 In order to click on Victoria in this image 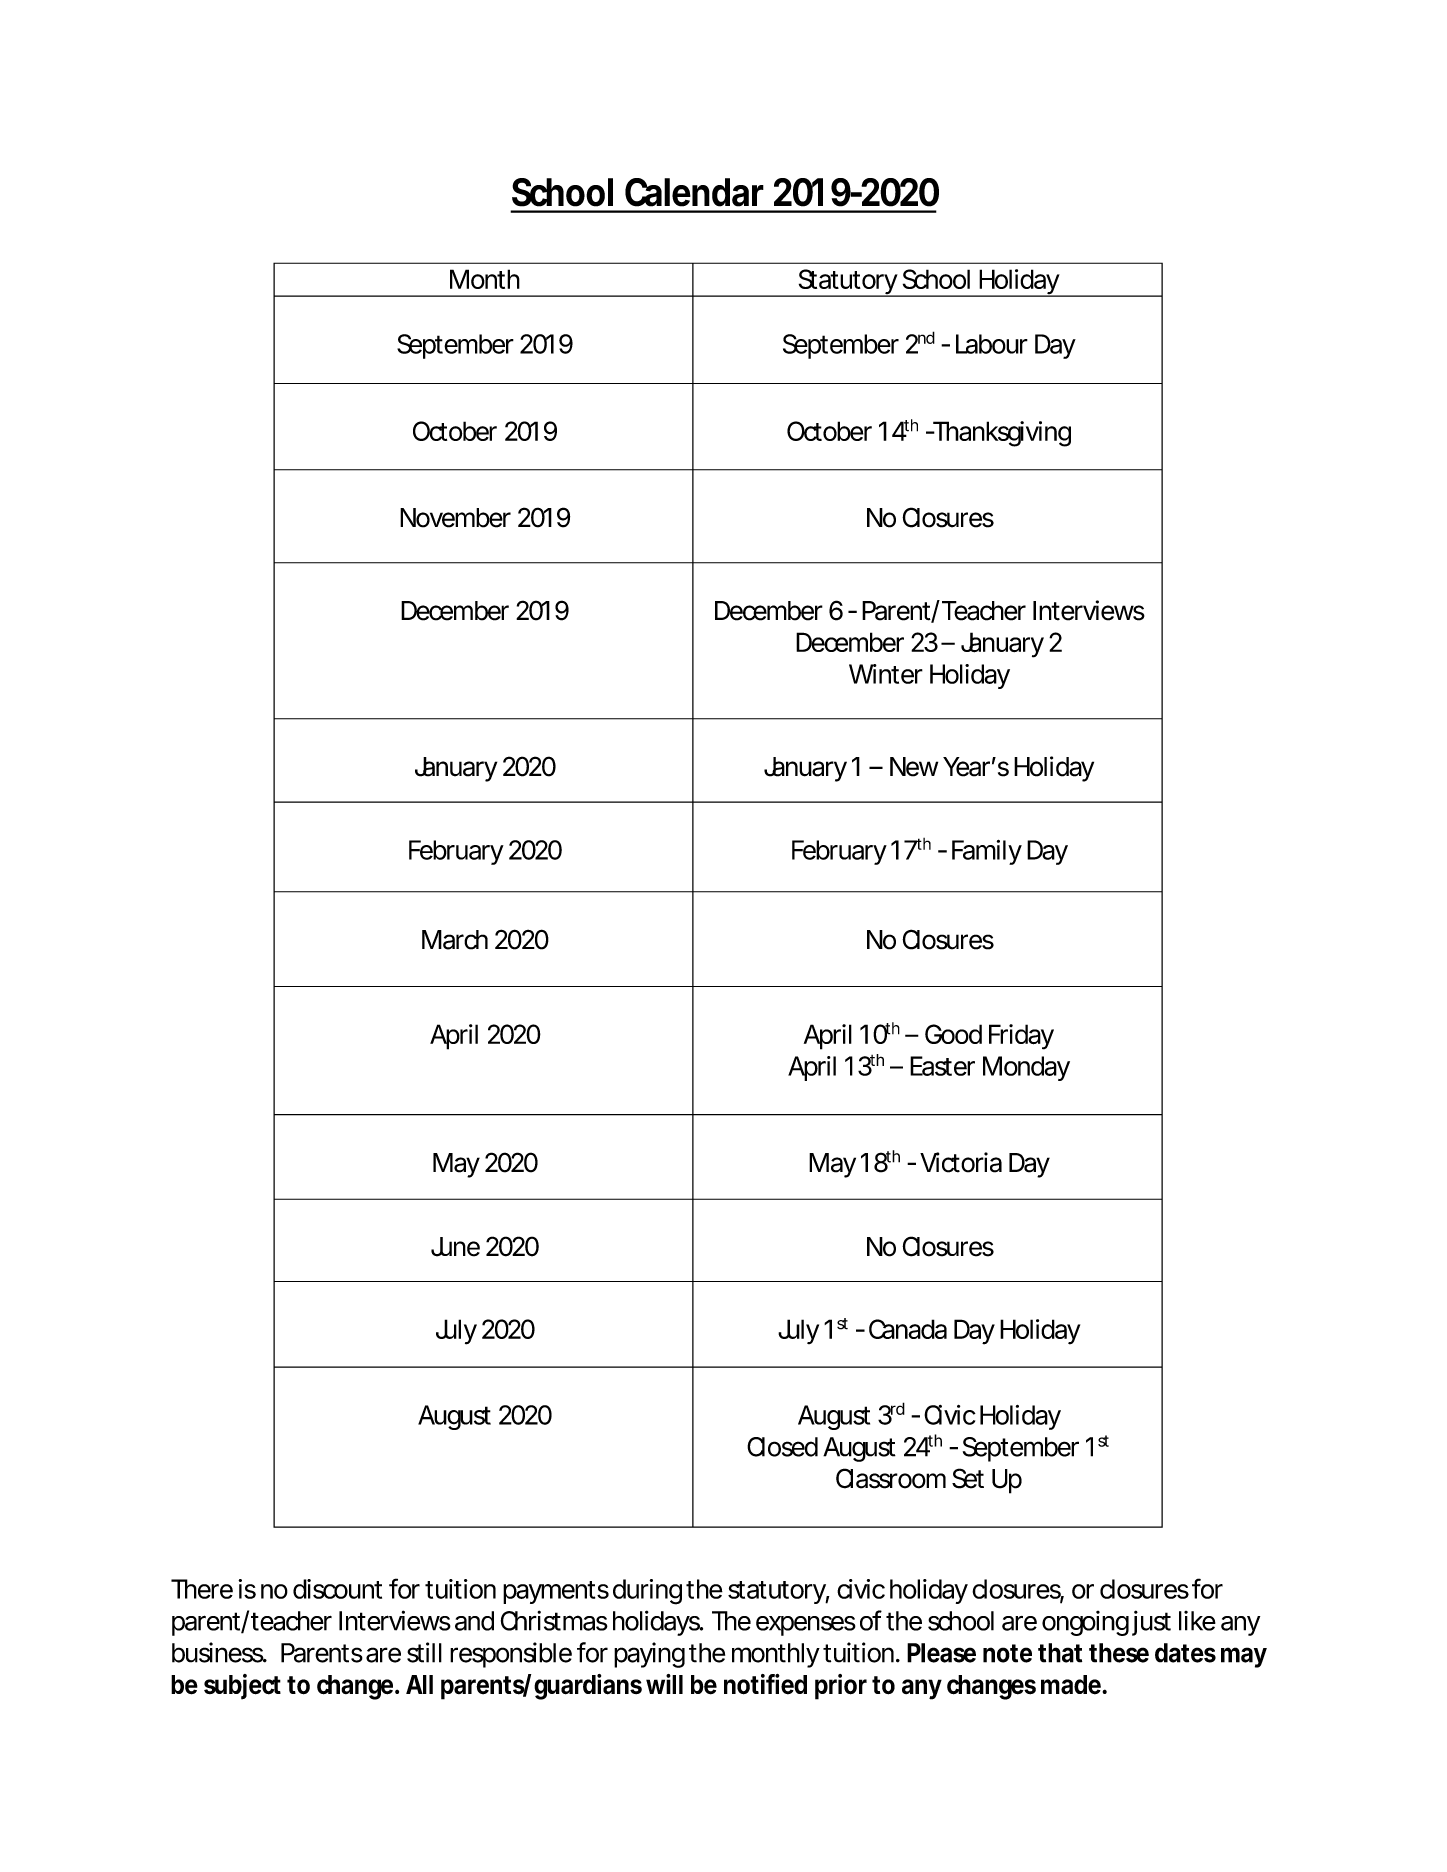, I will do `click(961, 1162)`.
